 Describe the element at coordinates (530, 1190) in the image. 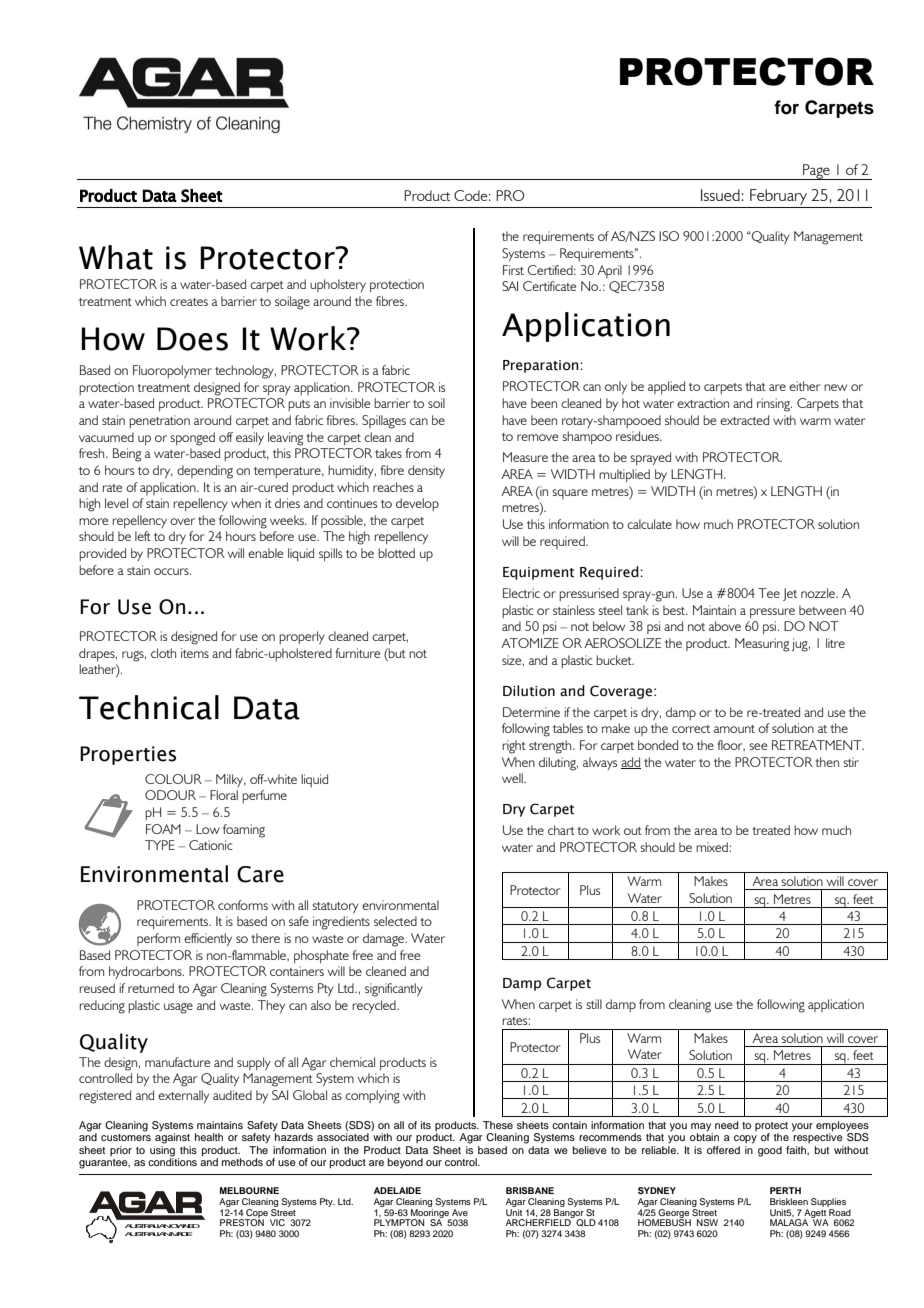

I see `BRISBANE` at that location.
